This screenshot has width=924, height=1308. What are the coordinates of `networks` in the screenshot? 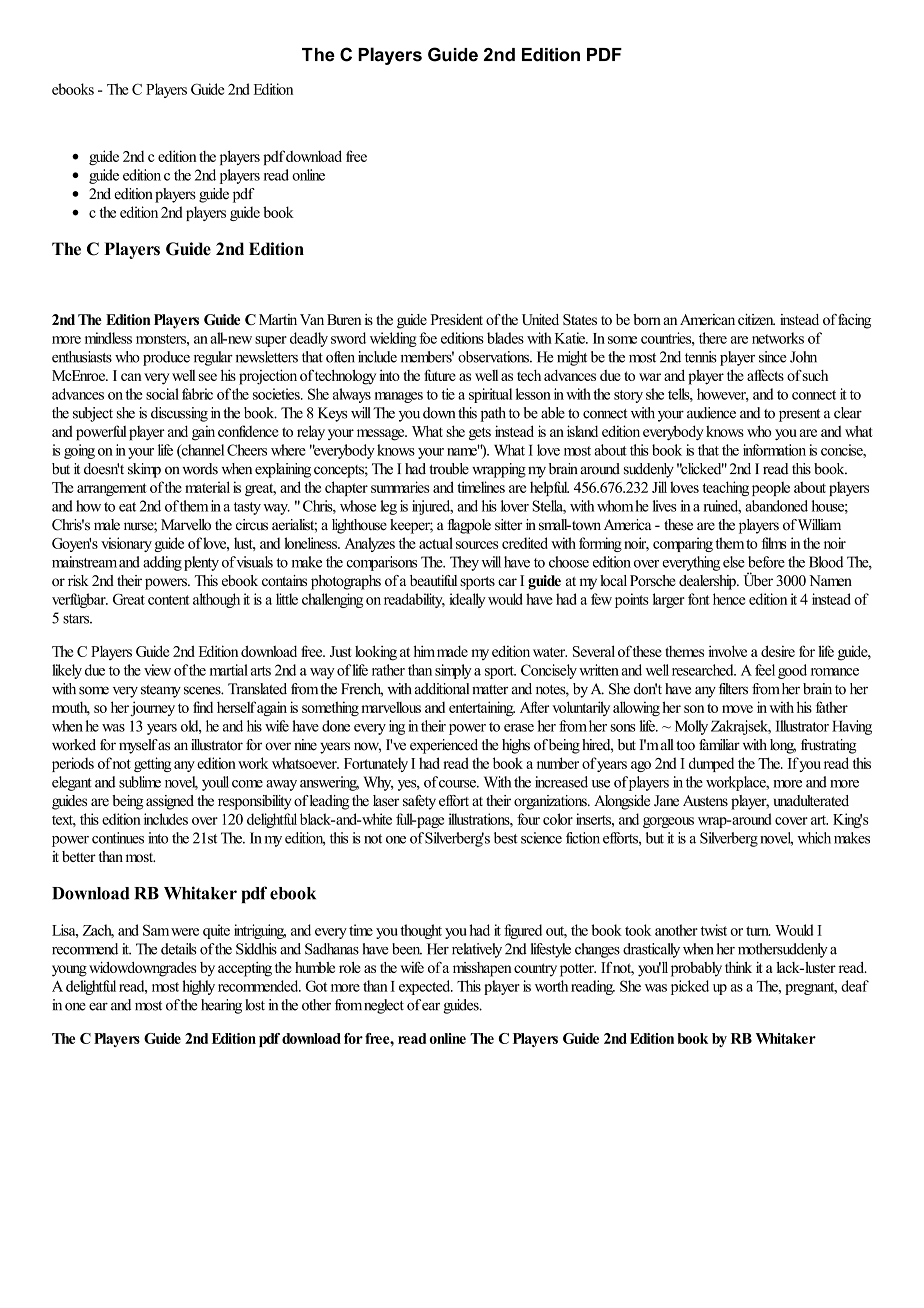 It's located at (778, 338).
